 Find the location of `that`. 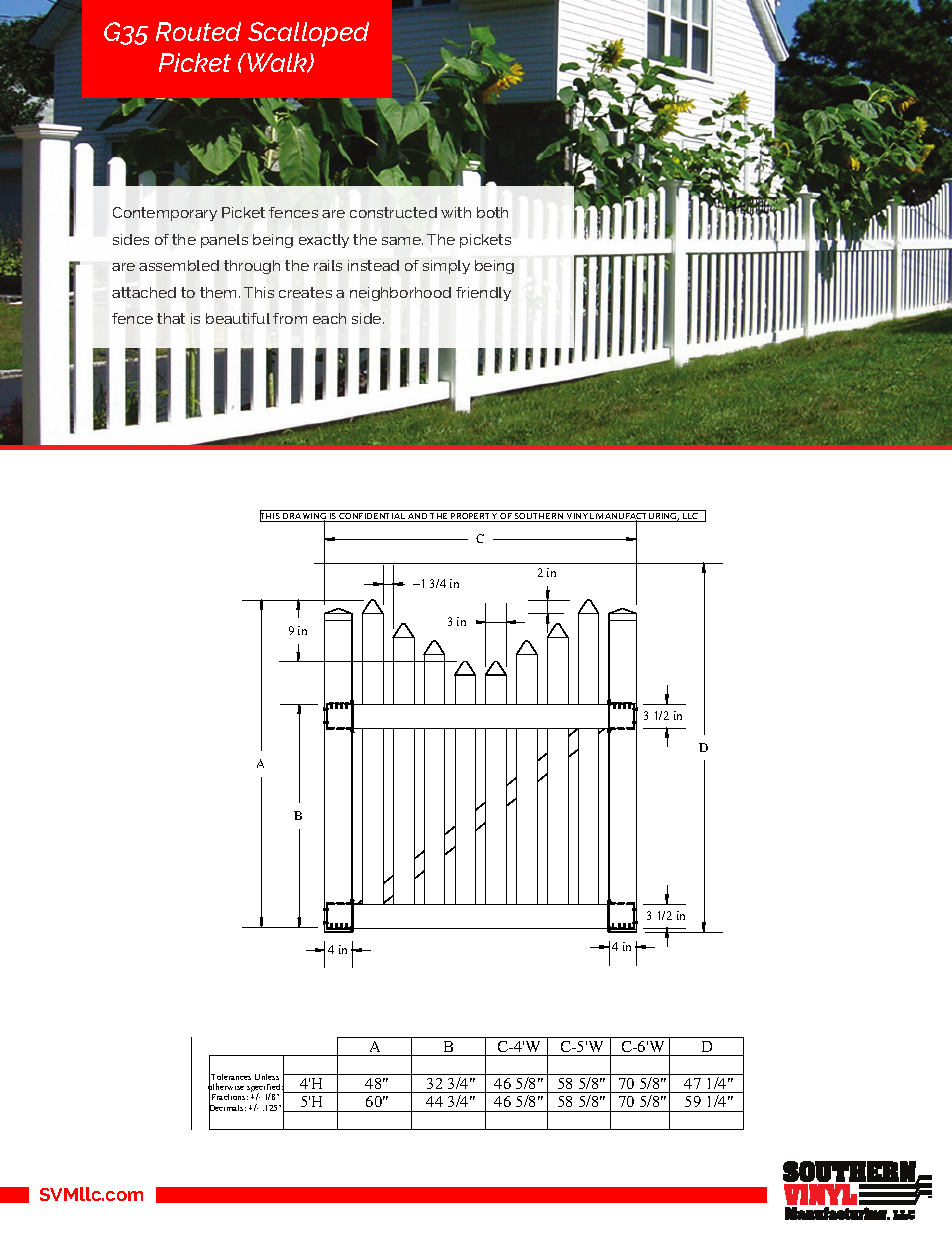

that is located at coordinates (171, 318).
